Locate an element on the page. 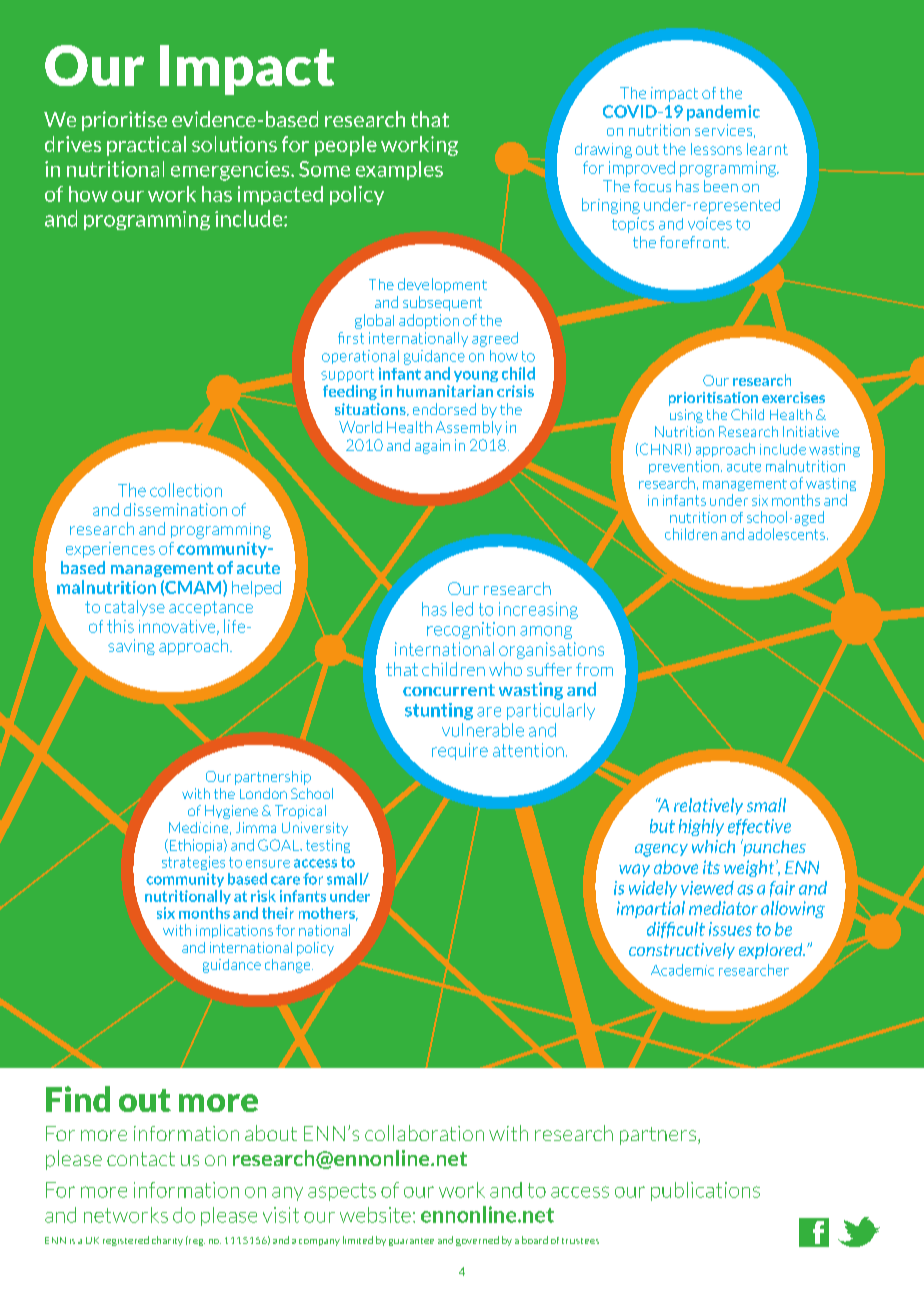  guarantee is located at coordinates (411, 1242).
